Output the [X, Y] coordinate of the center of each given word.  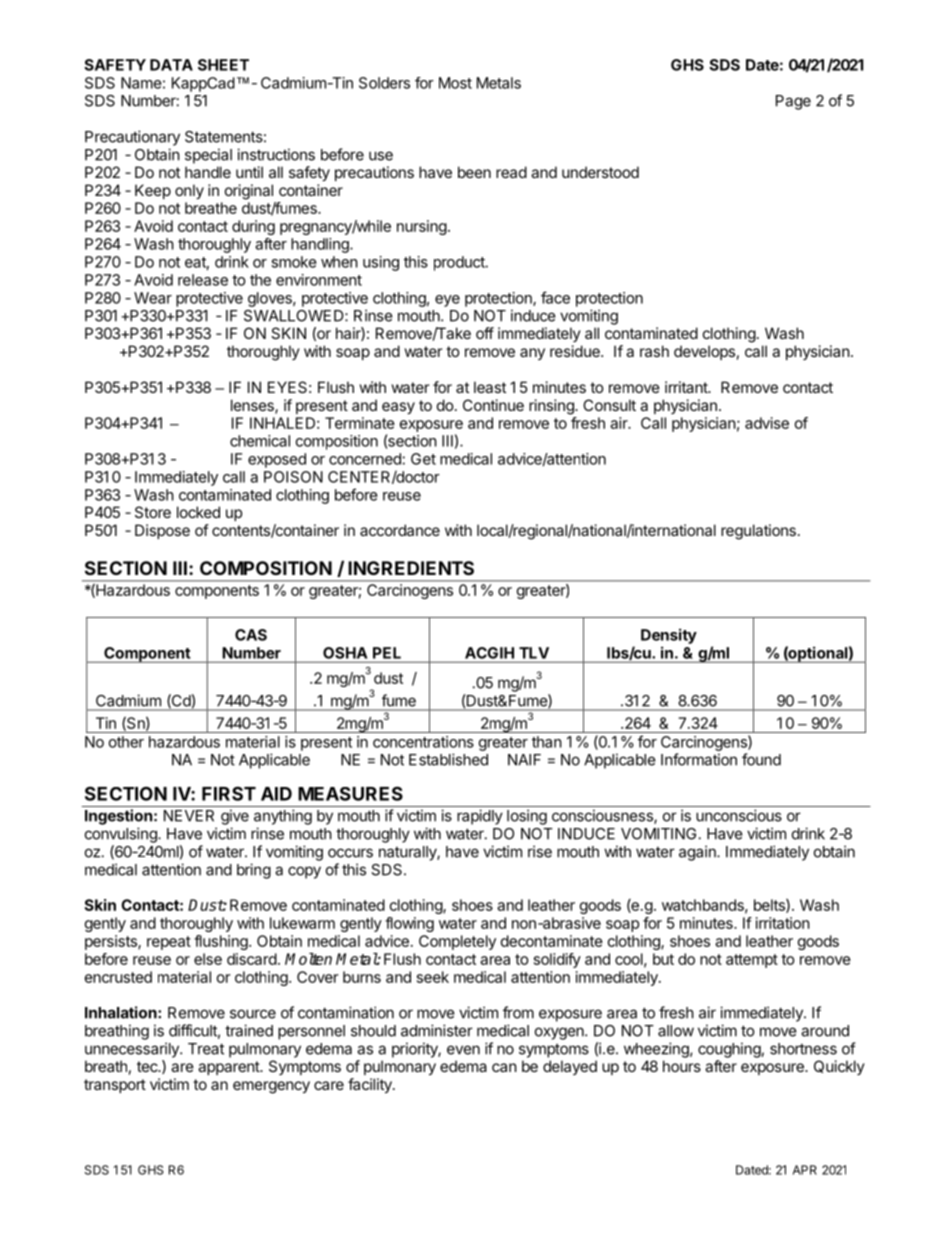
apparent [229, 1068]
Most [455, 83]
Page [793, 102]
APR [805, 1170]
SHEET [223, 65]
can [504, 1067]
